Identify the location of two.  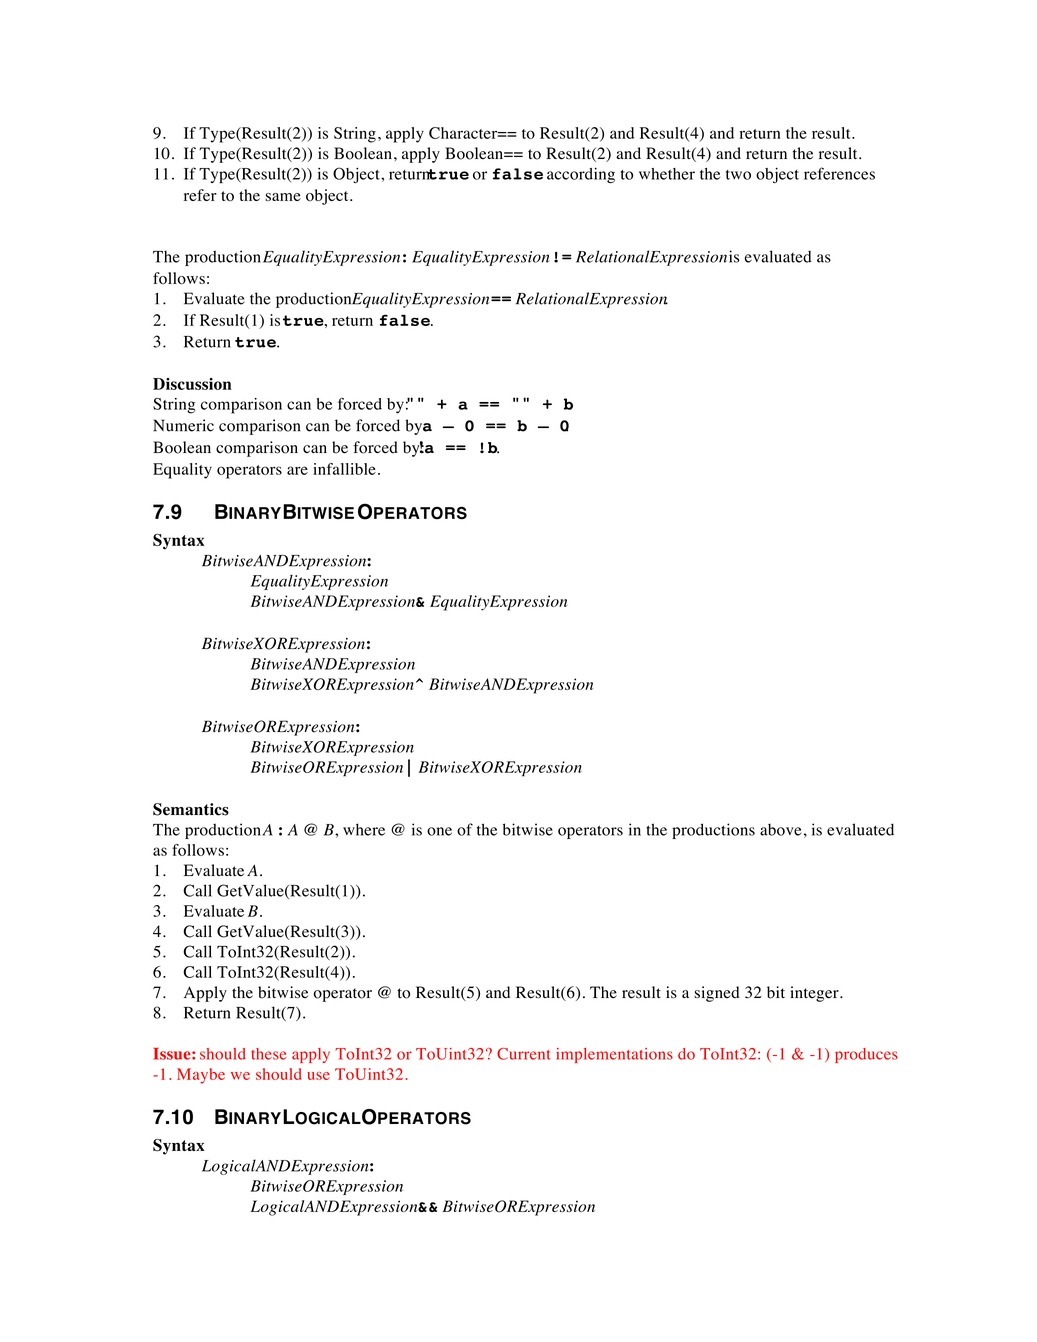
(738, 175).
